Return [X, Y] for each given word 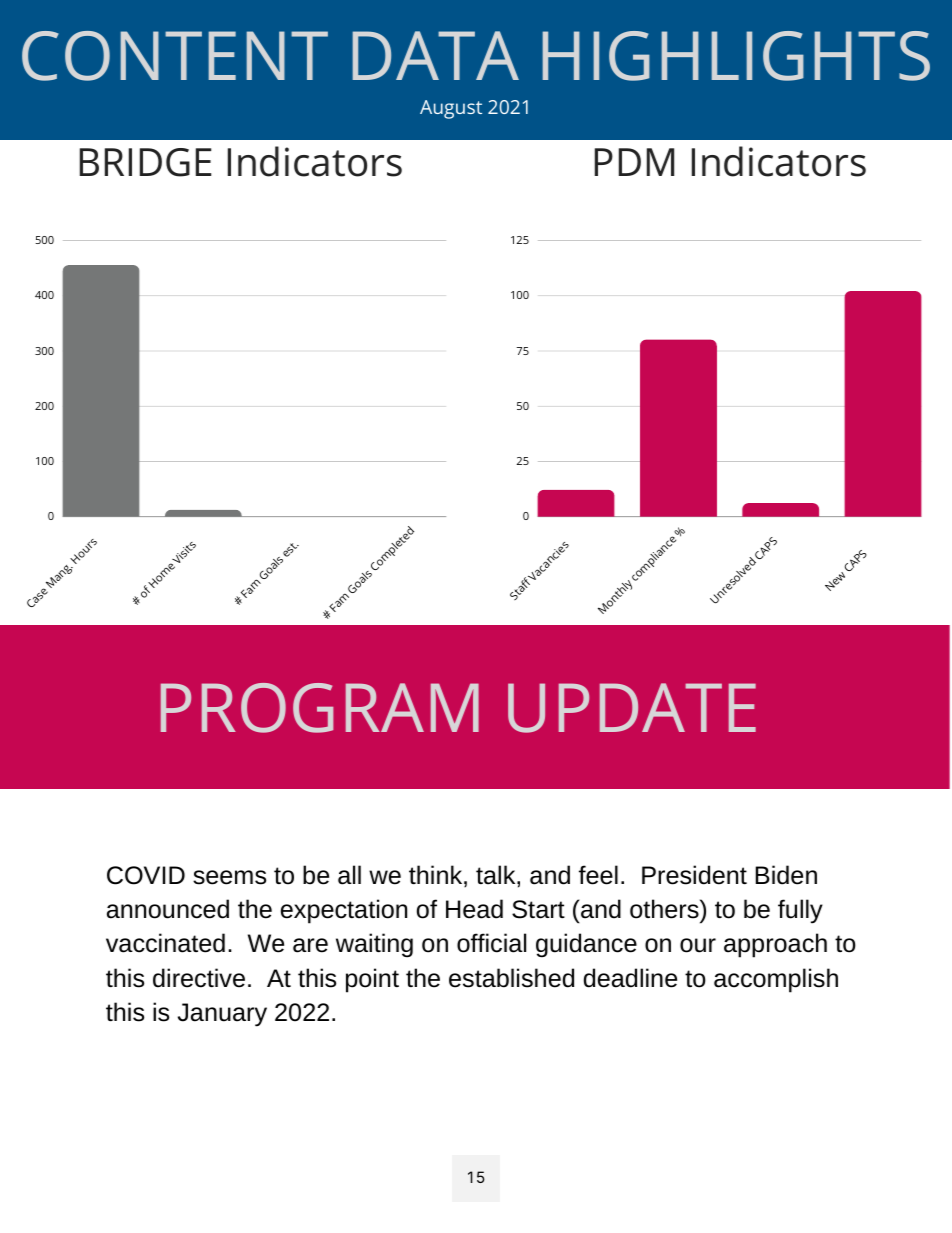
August [451, 109]
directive [199, 978]
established [511, 978]
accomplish [776, 980]
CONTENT [175, 56]
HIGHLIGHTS [736, 56]
